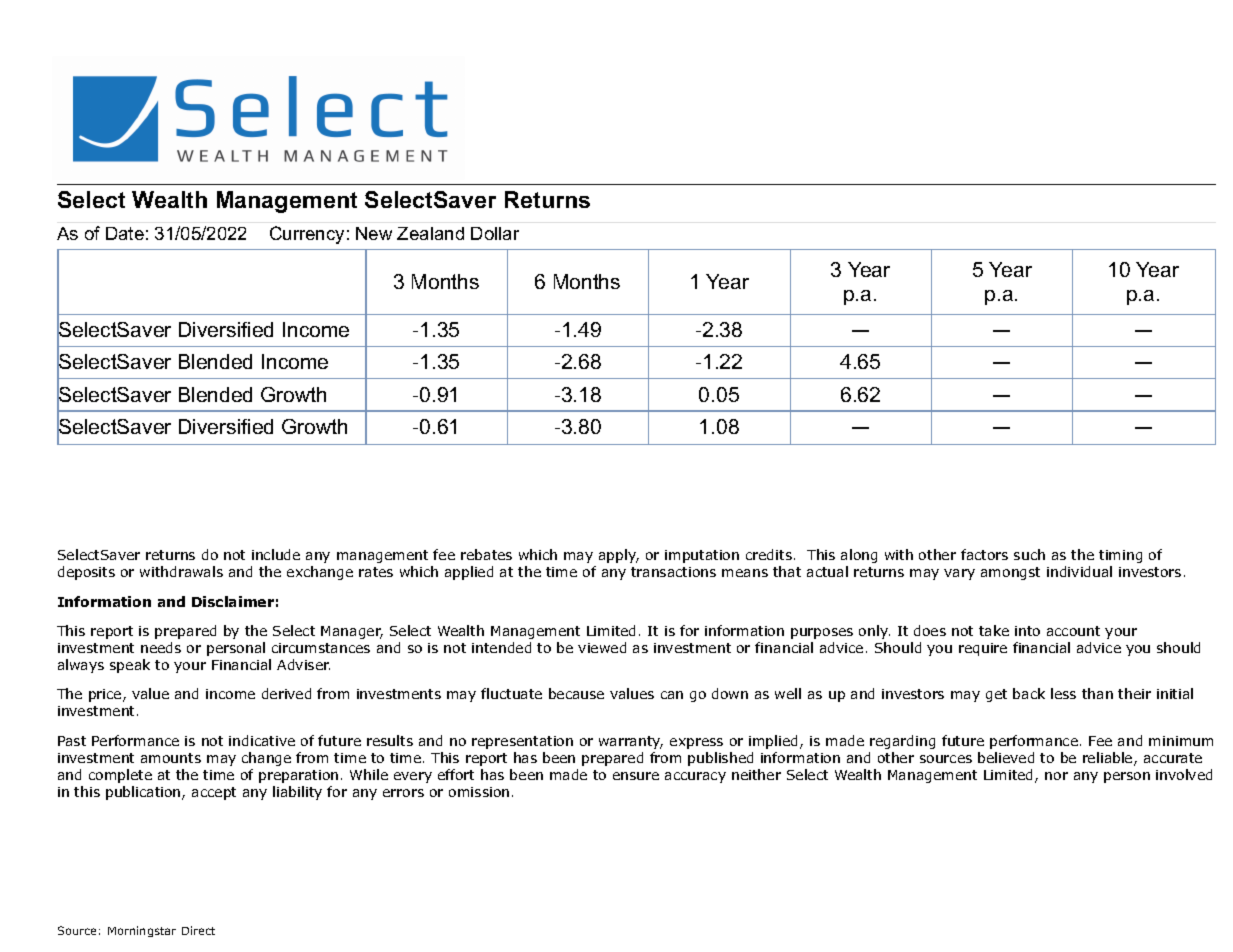 Image resolution: width=1233 pixels, height=952 pixels. What do you see at coordinates (1029, 554) in the screenshot?
I see `such` at bounding box center [1029, 554].
